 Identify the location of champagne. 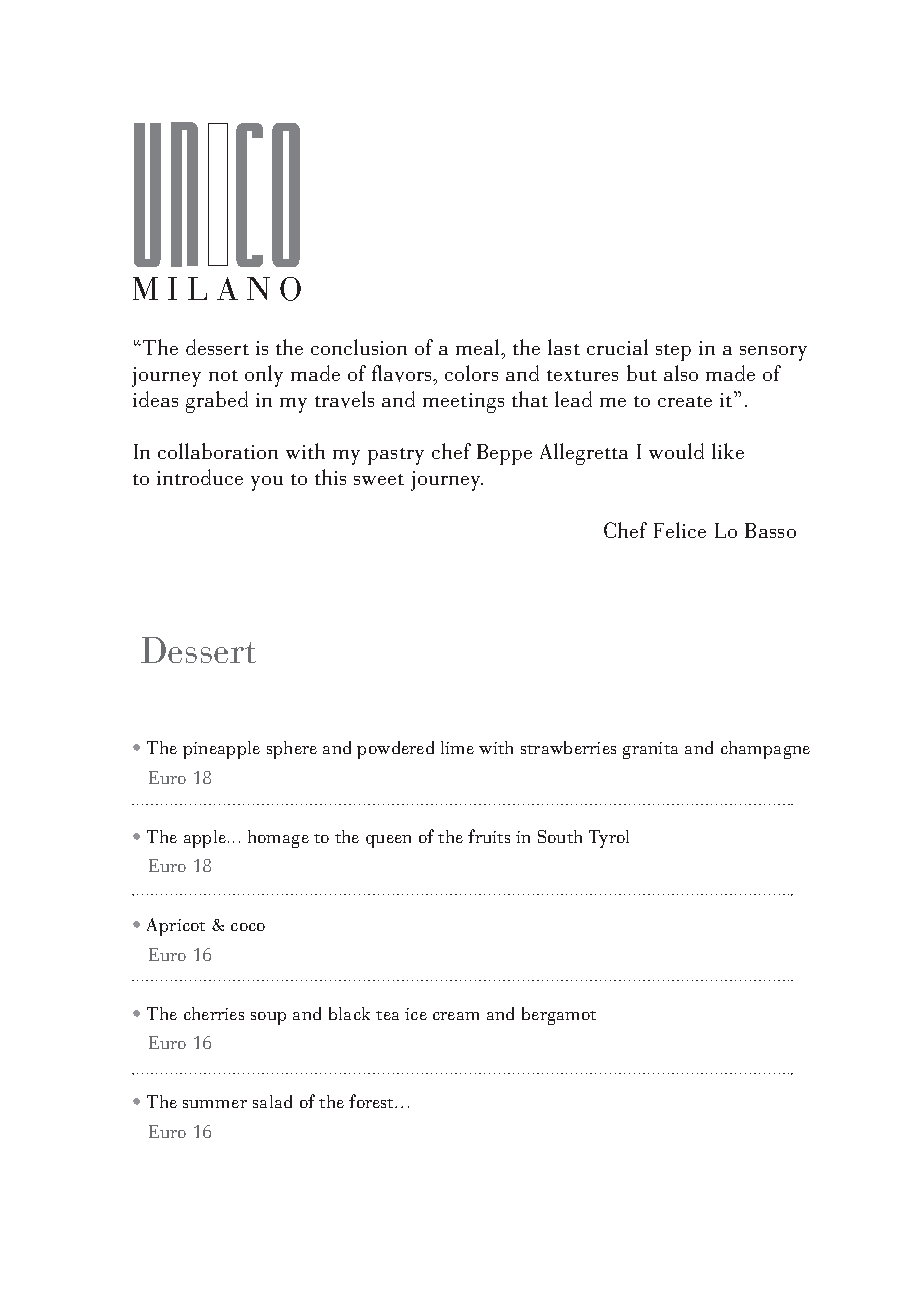
(765, 750).
